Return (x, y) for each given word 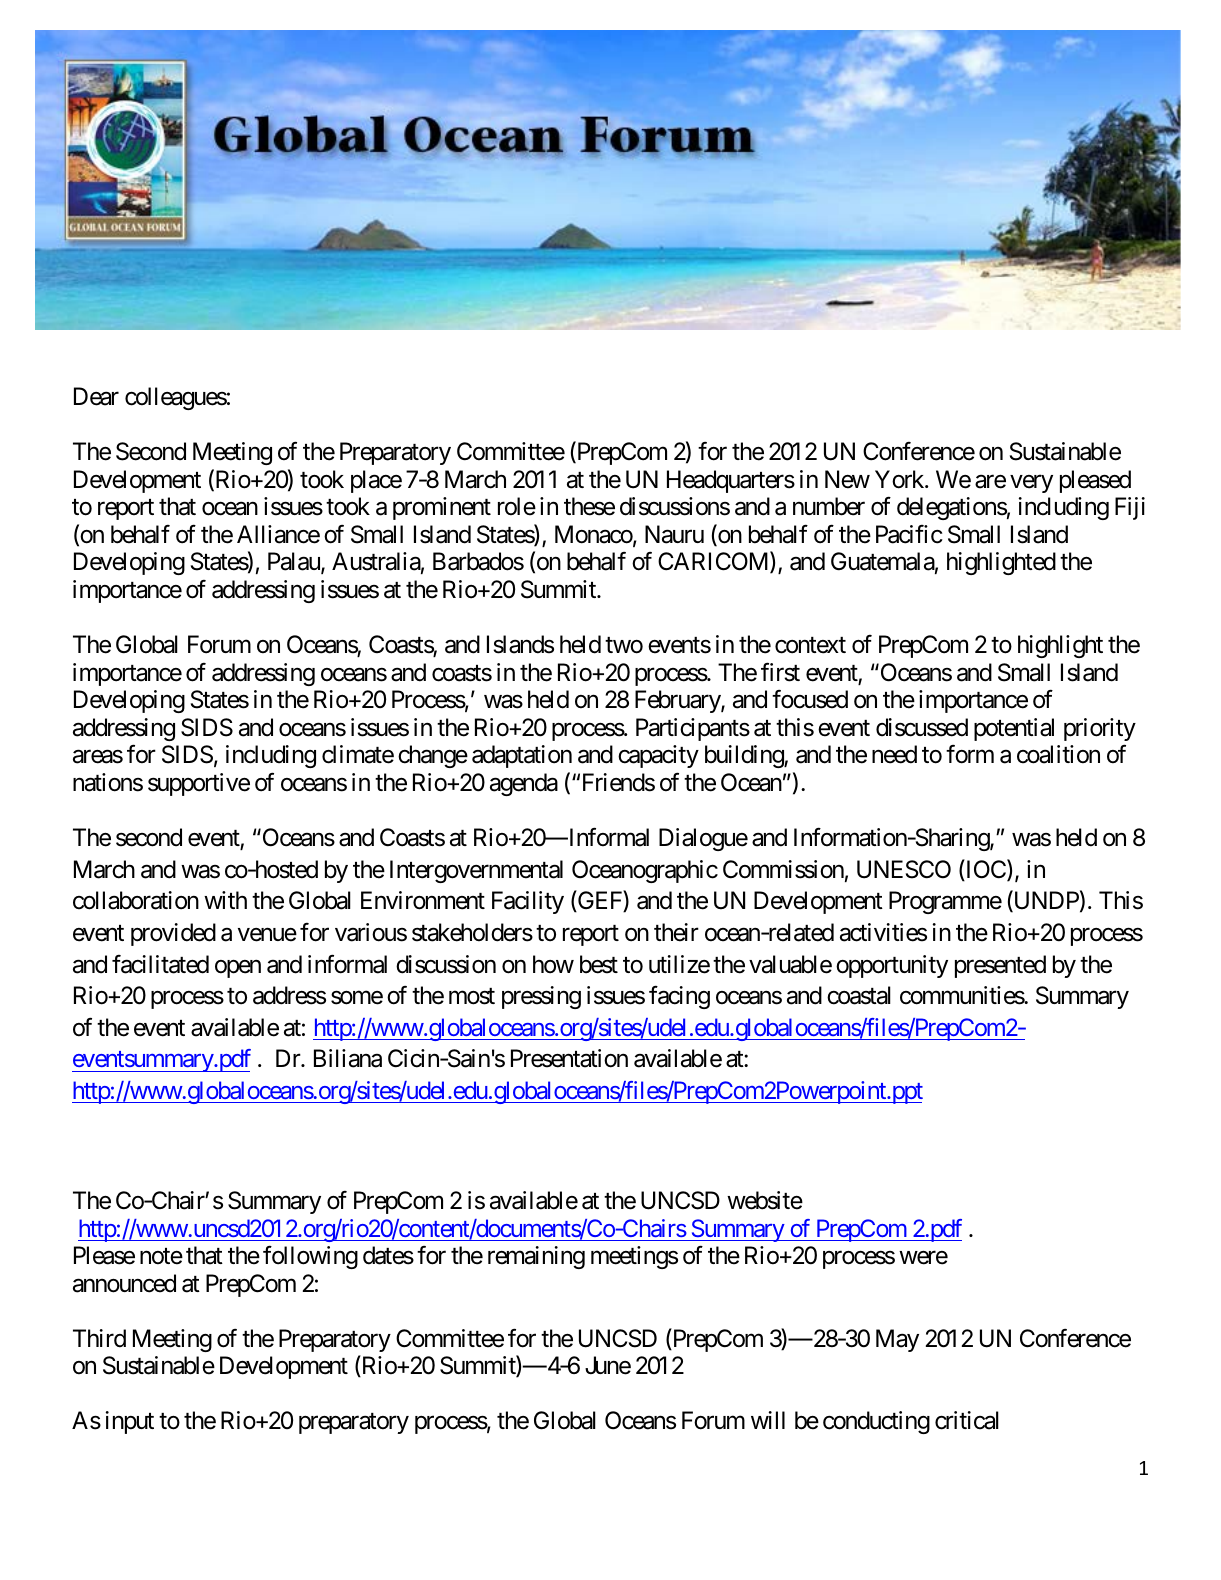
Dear (96, 396)
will (768, 1420)
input (130, 1422)
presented (1000, 966)
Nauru (674, 534)
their (676, 932)
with (225, 900)
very (1031, 484)
